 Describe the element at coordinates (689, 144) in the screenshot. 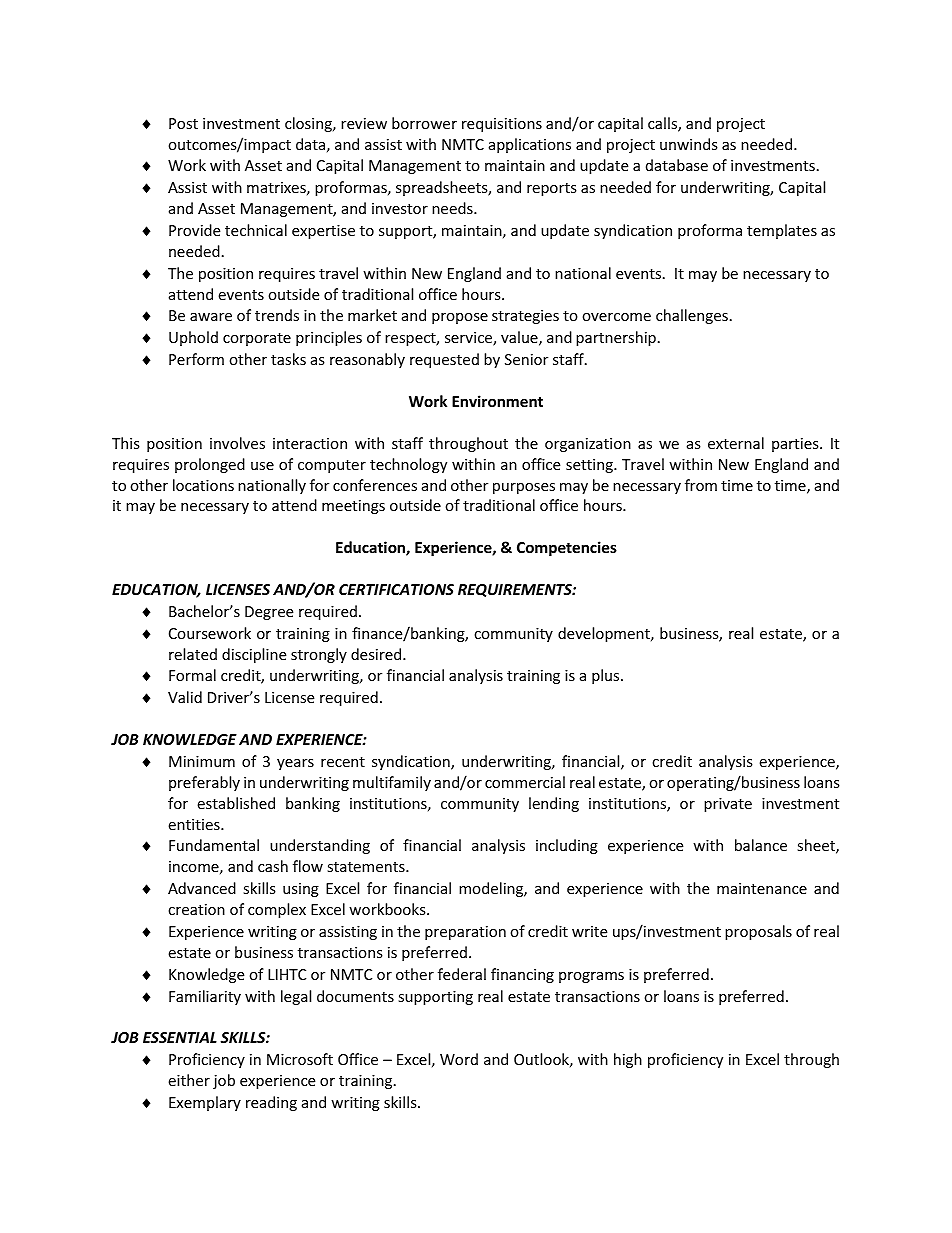

I see `unwinds` at that location.
